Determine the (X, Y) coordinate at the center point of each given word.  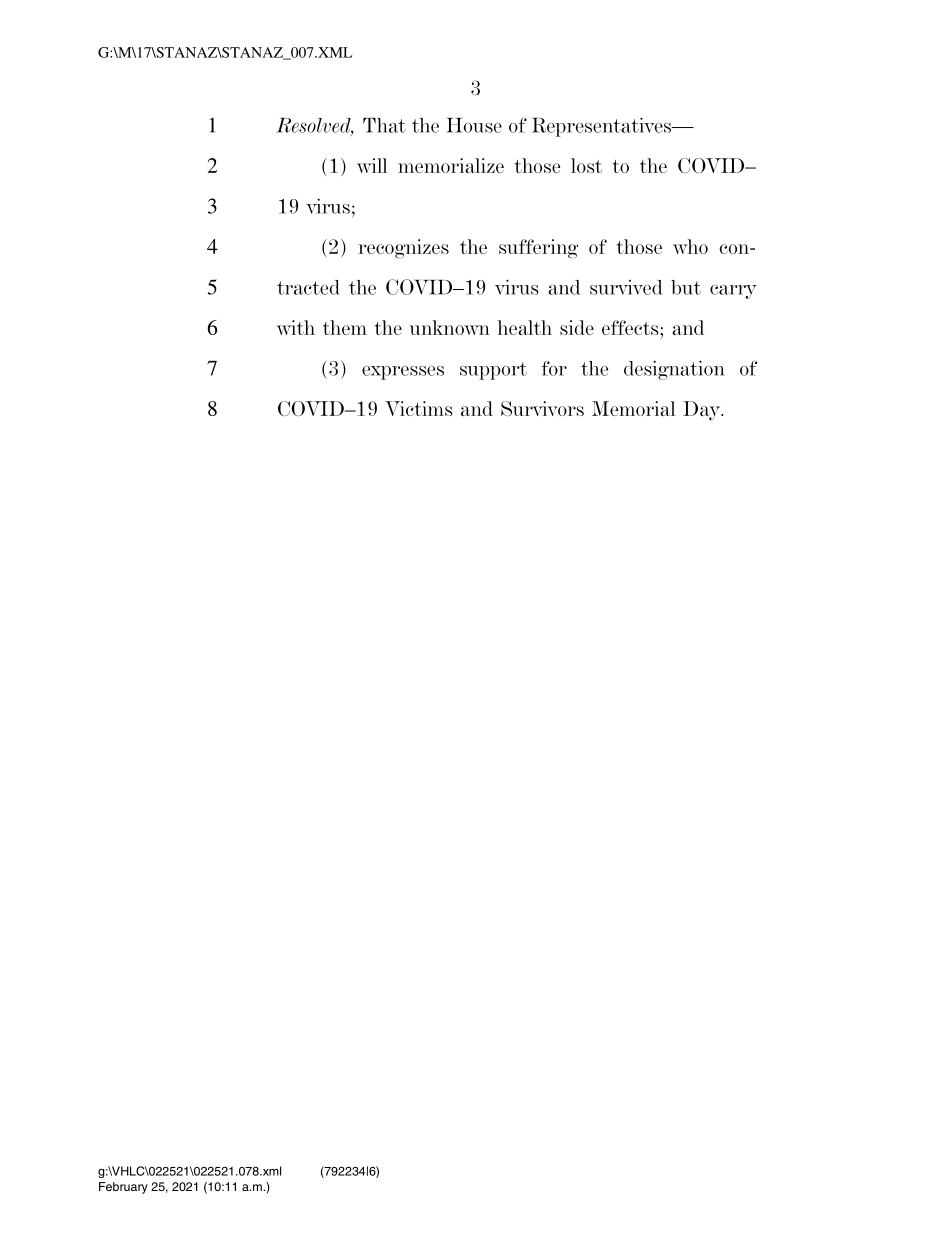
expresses (403, 373)
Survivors (542, 408)
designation (674, 370)
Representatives (603, 127)
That (384, 125)
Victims (419, 408)
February (123, 1188)
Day (703, 411)
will (372, 165)
